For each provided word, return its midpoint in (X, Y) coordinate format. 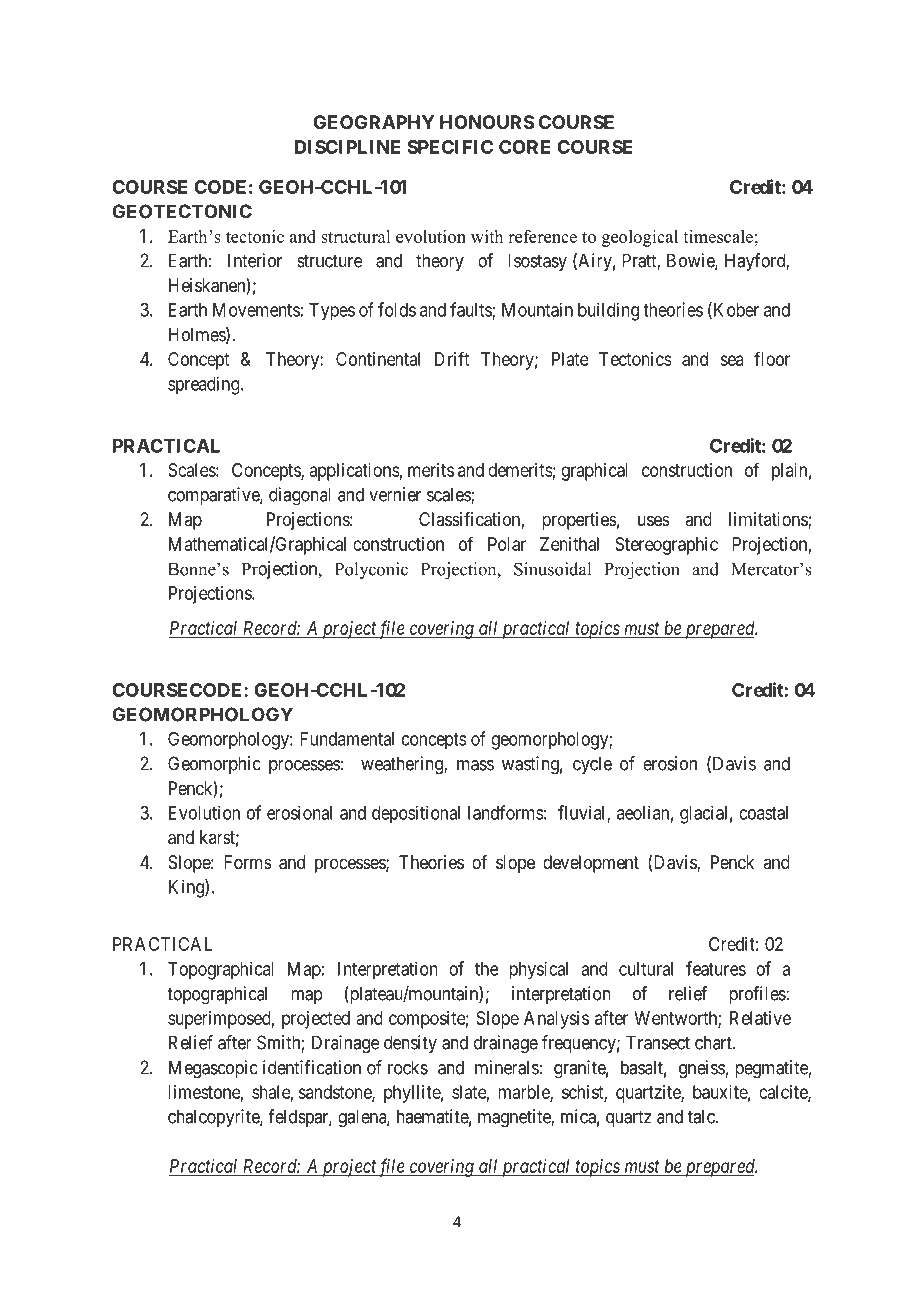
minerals (507, 1067)
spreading (205, 385)
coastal (763, 813)
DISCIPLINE (347, 147)
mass (475, 765)
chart (714, 1042)
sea (732, 360)
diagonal (300, 496)
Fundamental (347, 739)
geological (640, 238)
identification (312, 1067)
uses (654, 520)
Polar (507, 544)
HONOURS (487, 122)
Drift (452, 358)
